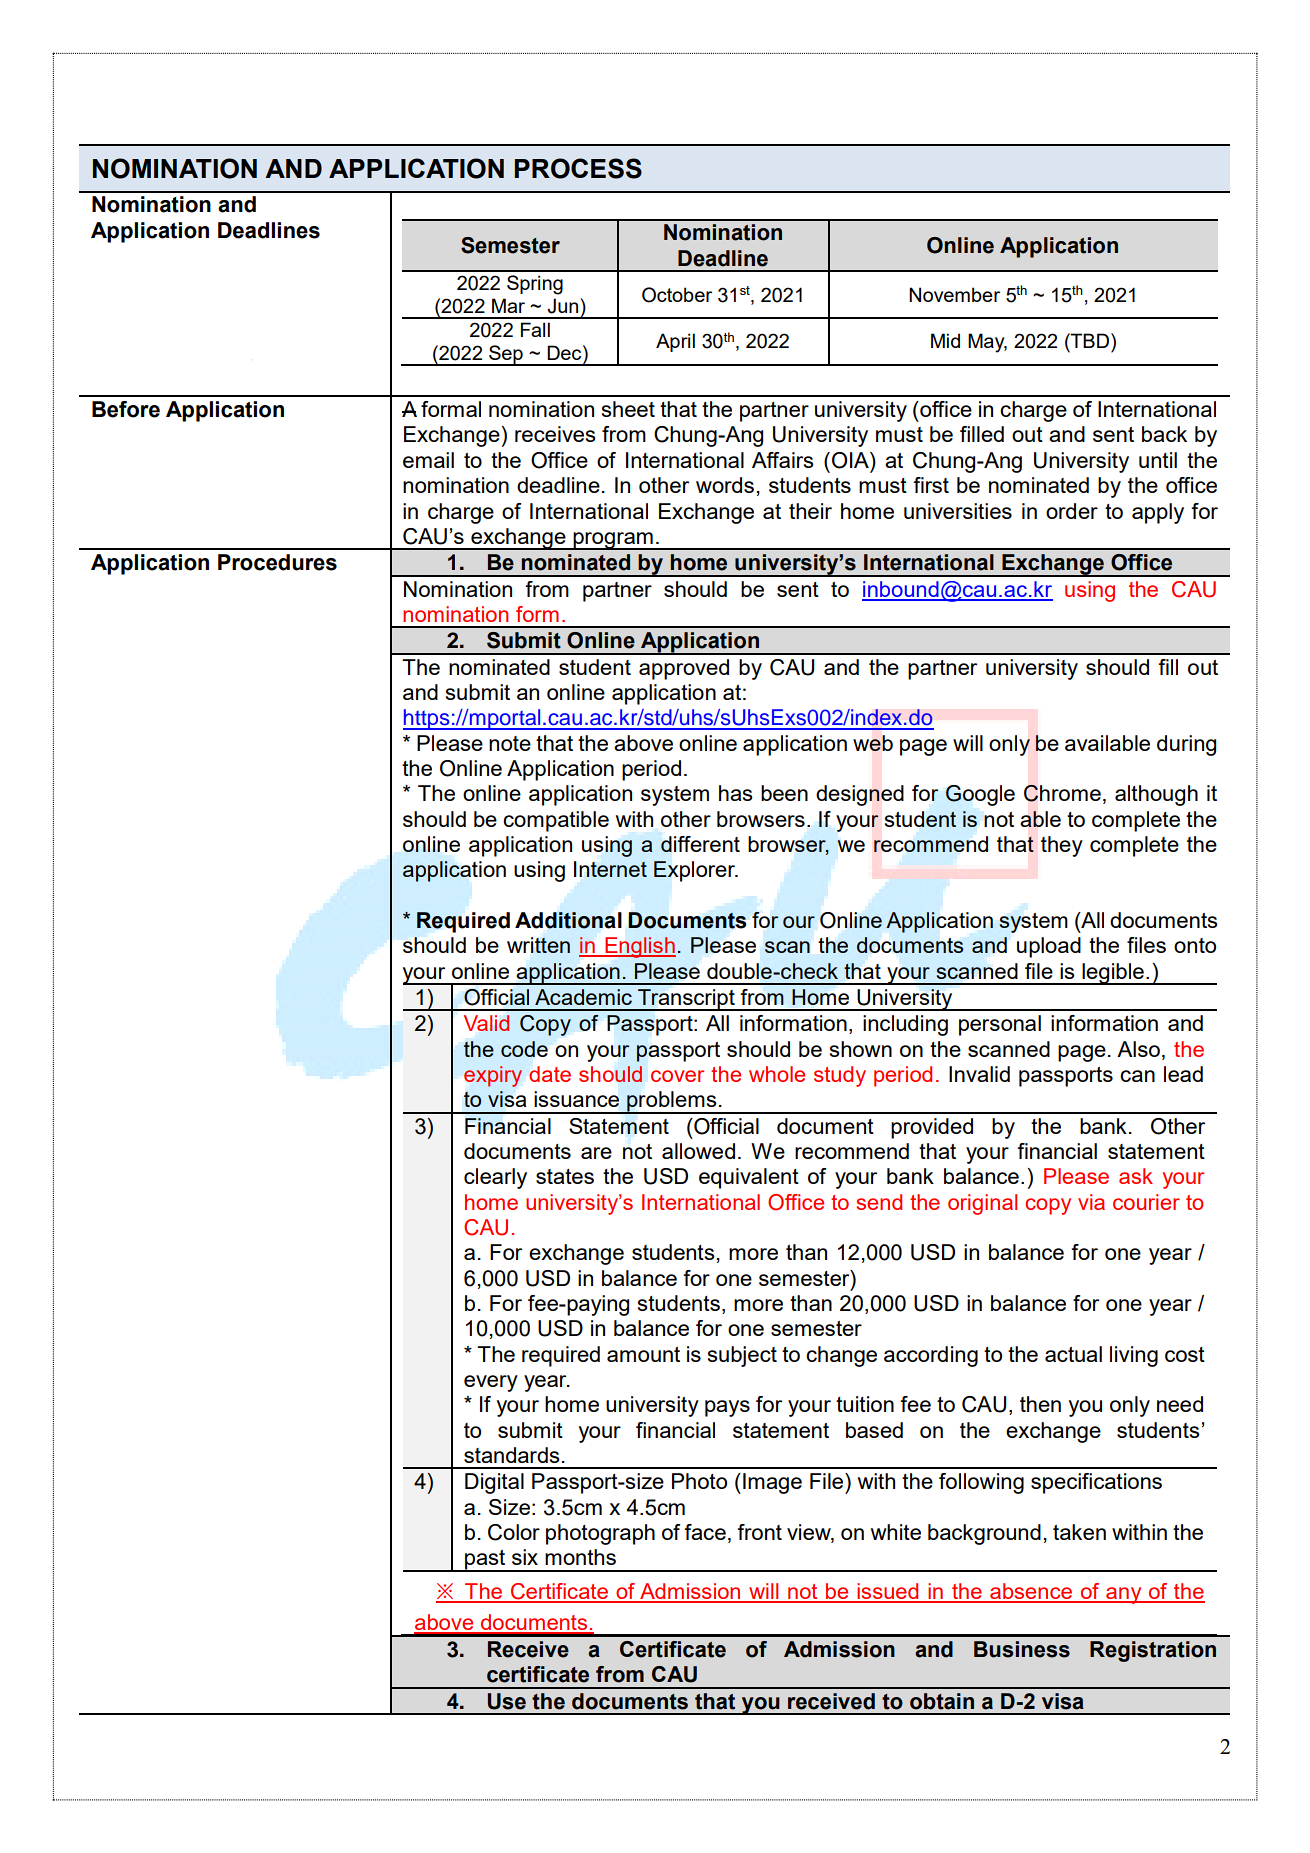 This screenshot has width=1310, height=1853. What do you see at coordinates (538, 945) in the screenshot?
I see `written` at bounding box center [538, 945].
